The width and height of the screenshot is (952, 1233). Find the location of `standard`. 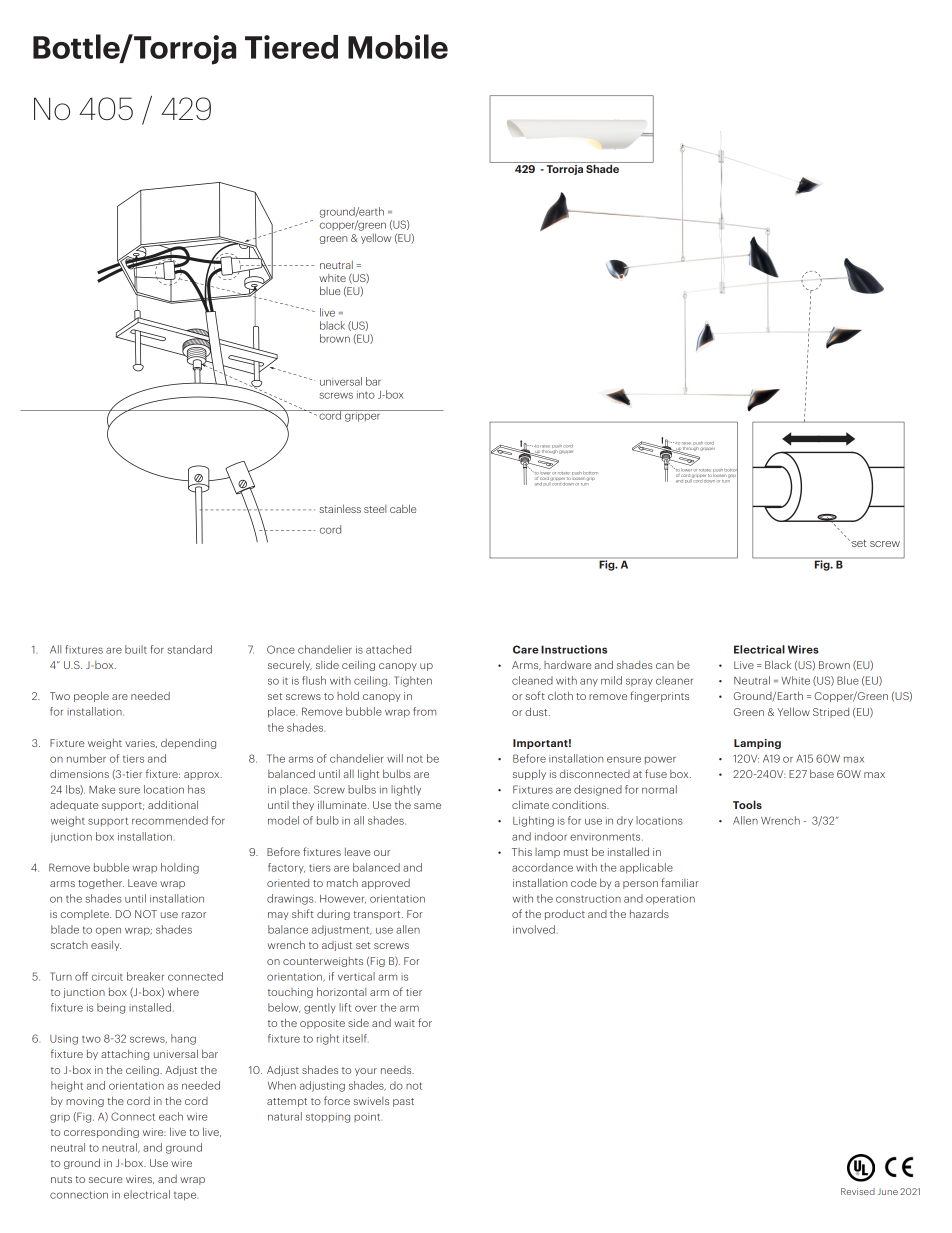

standard is located at coordinates (189, 649).
